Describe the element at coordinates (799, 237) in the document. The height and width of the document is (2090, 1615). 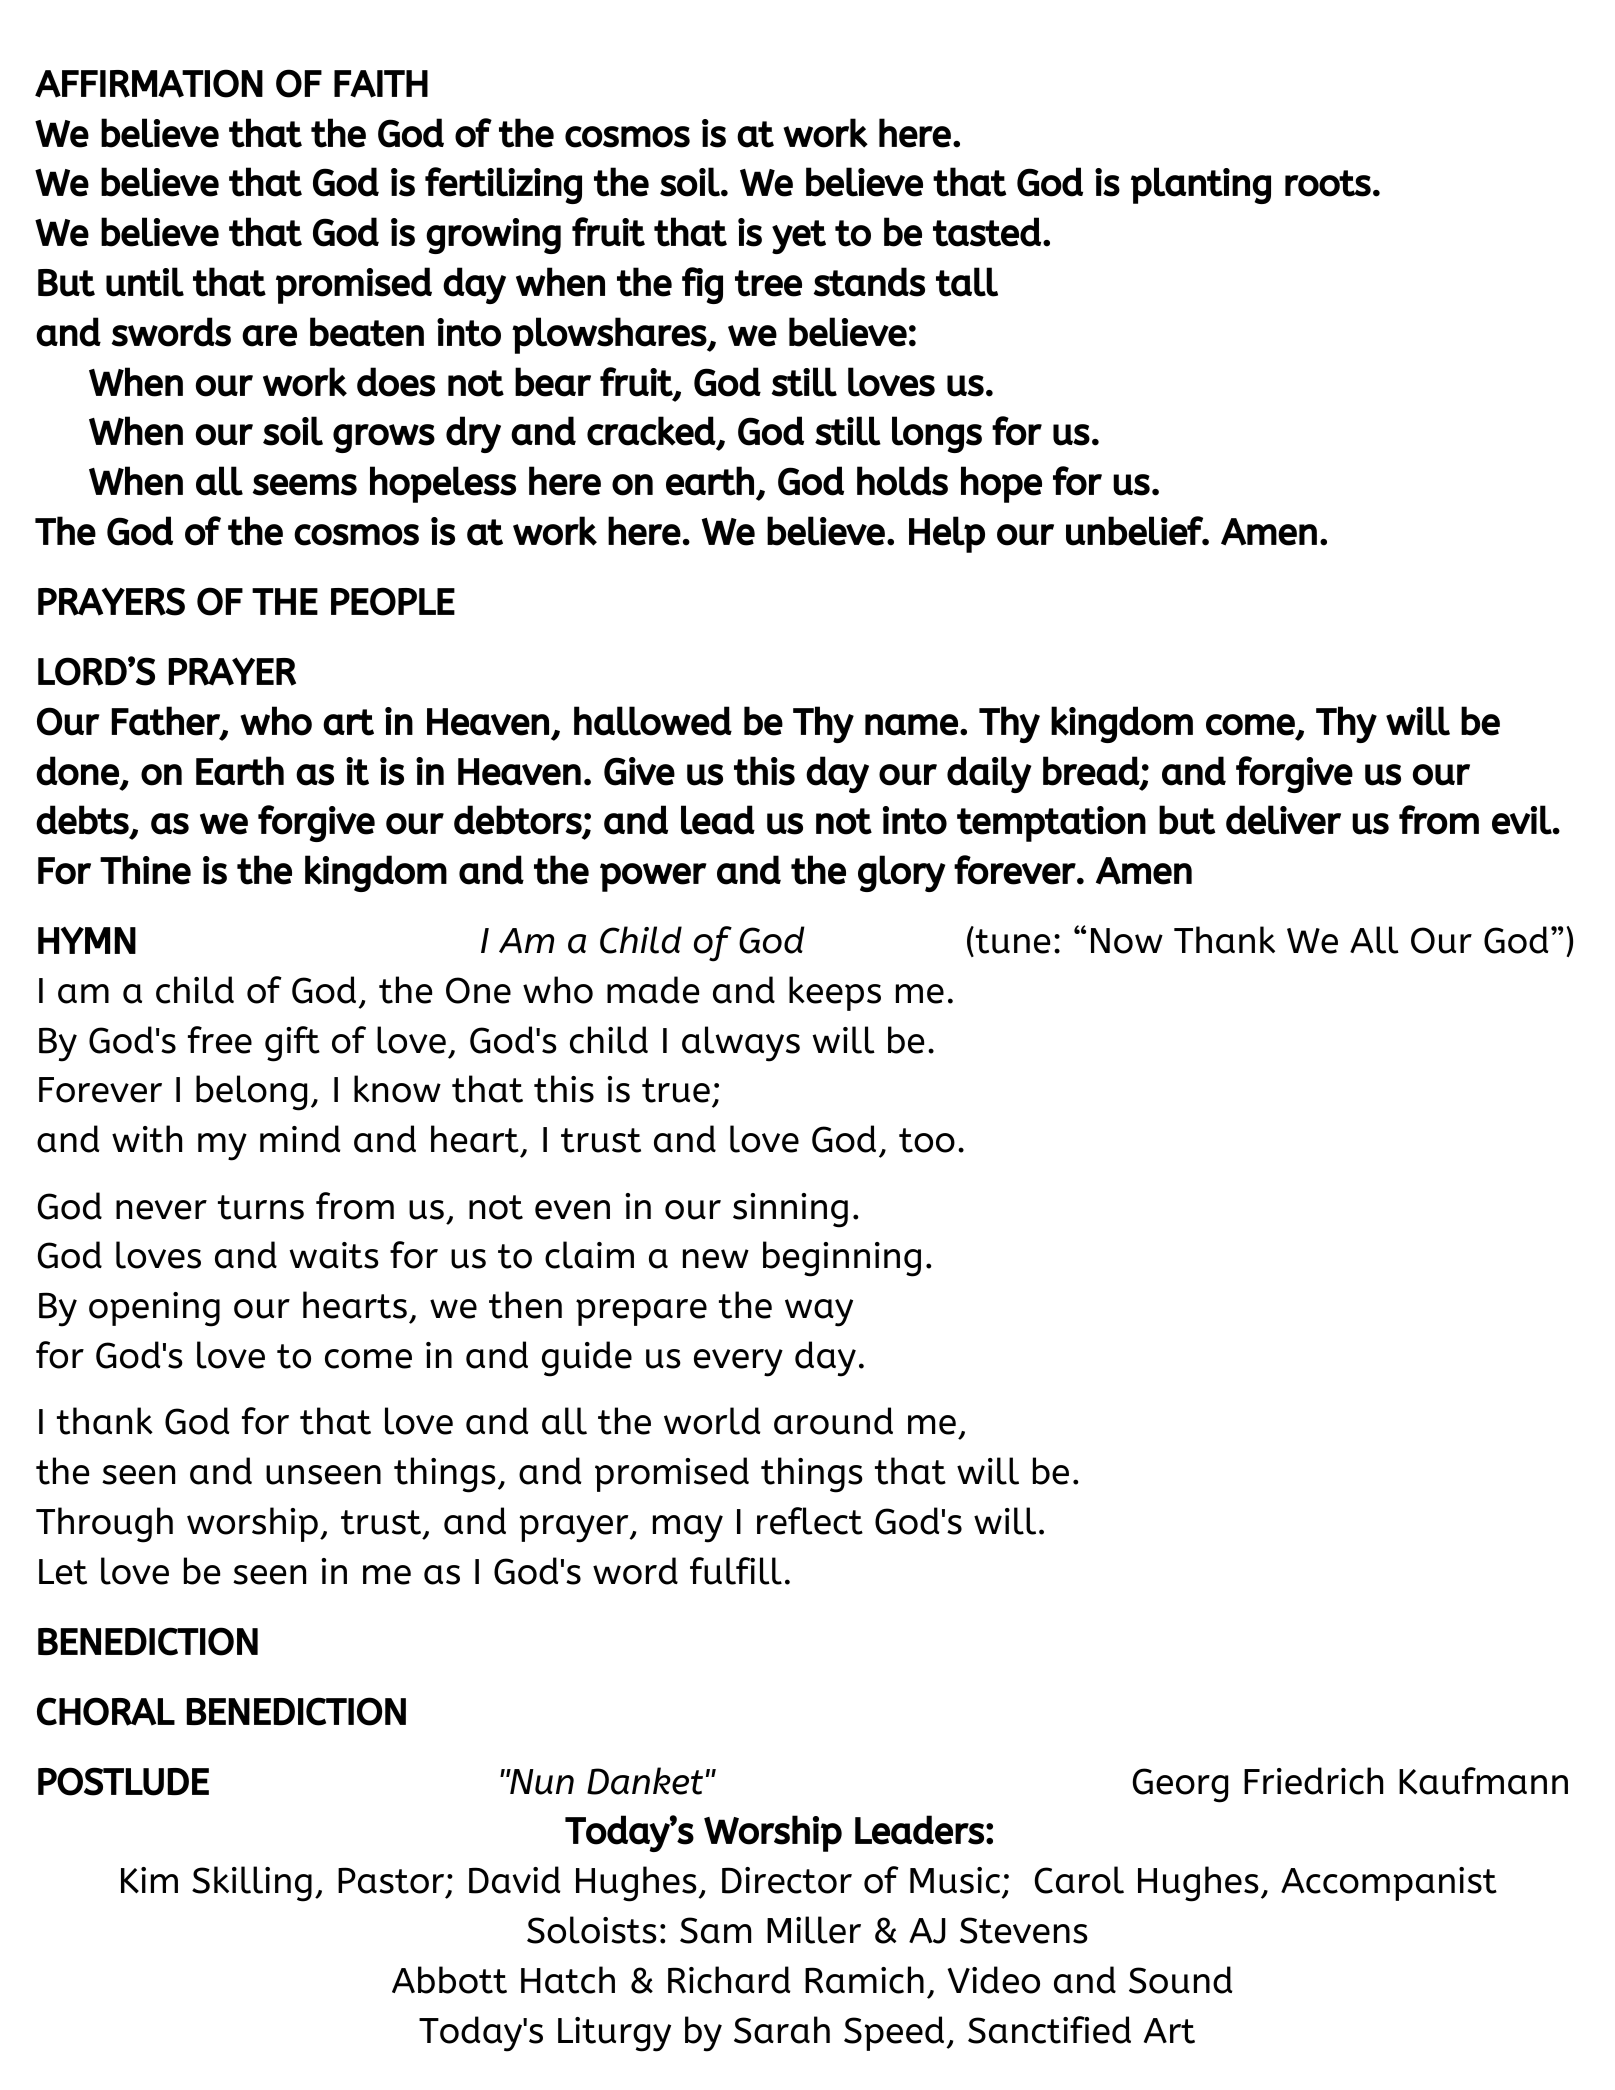
I see `yet` at that location.
